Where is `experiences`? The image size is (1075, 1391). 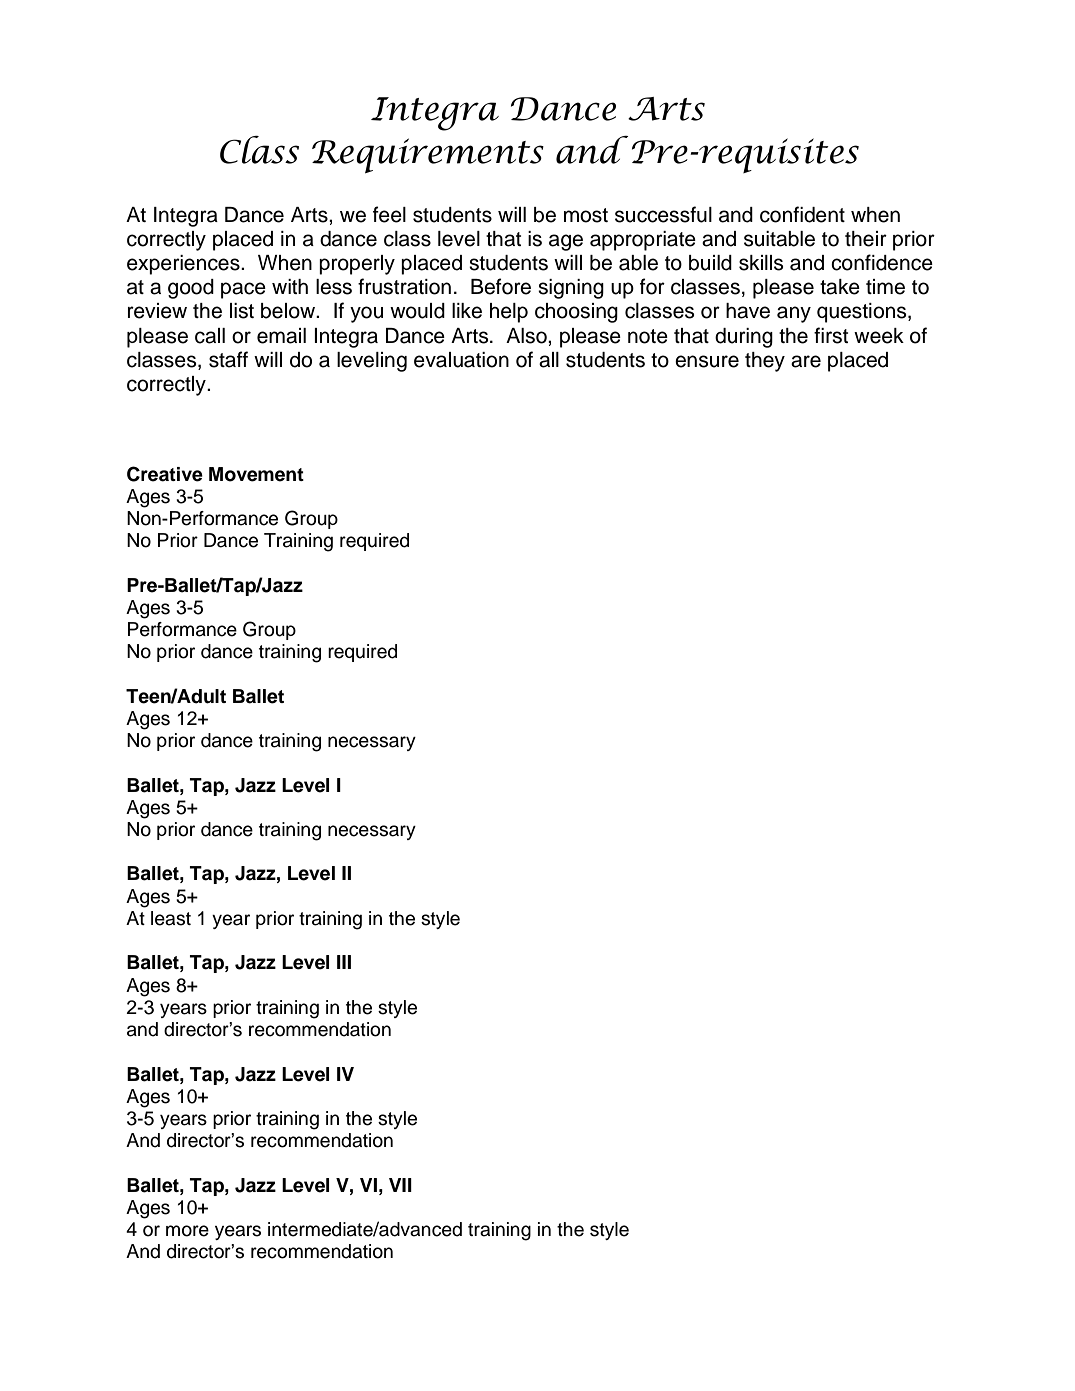
experiences is located at coordinates (184, 265).
